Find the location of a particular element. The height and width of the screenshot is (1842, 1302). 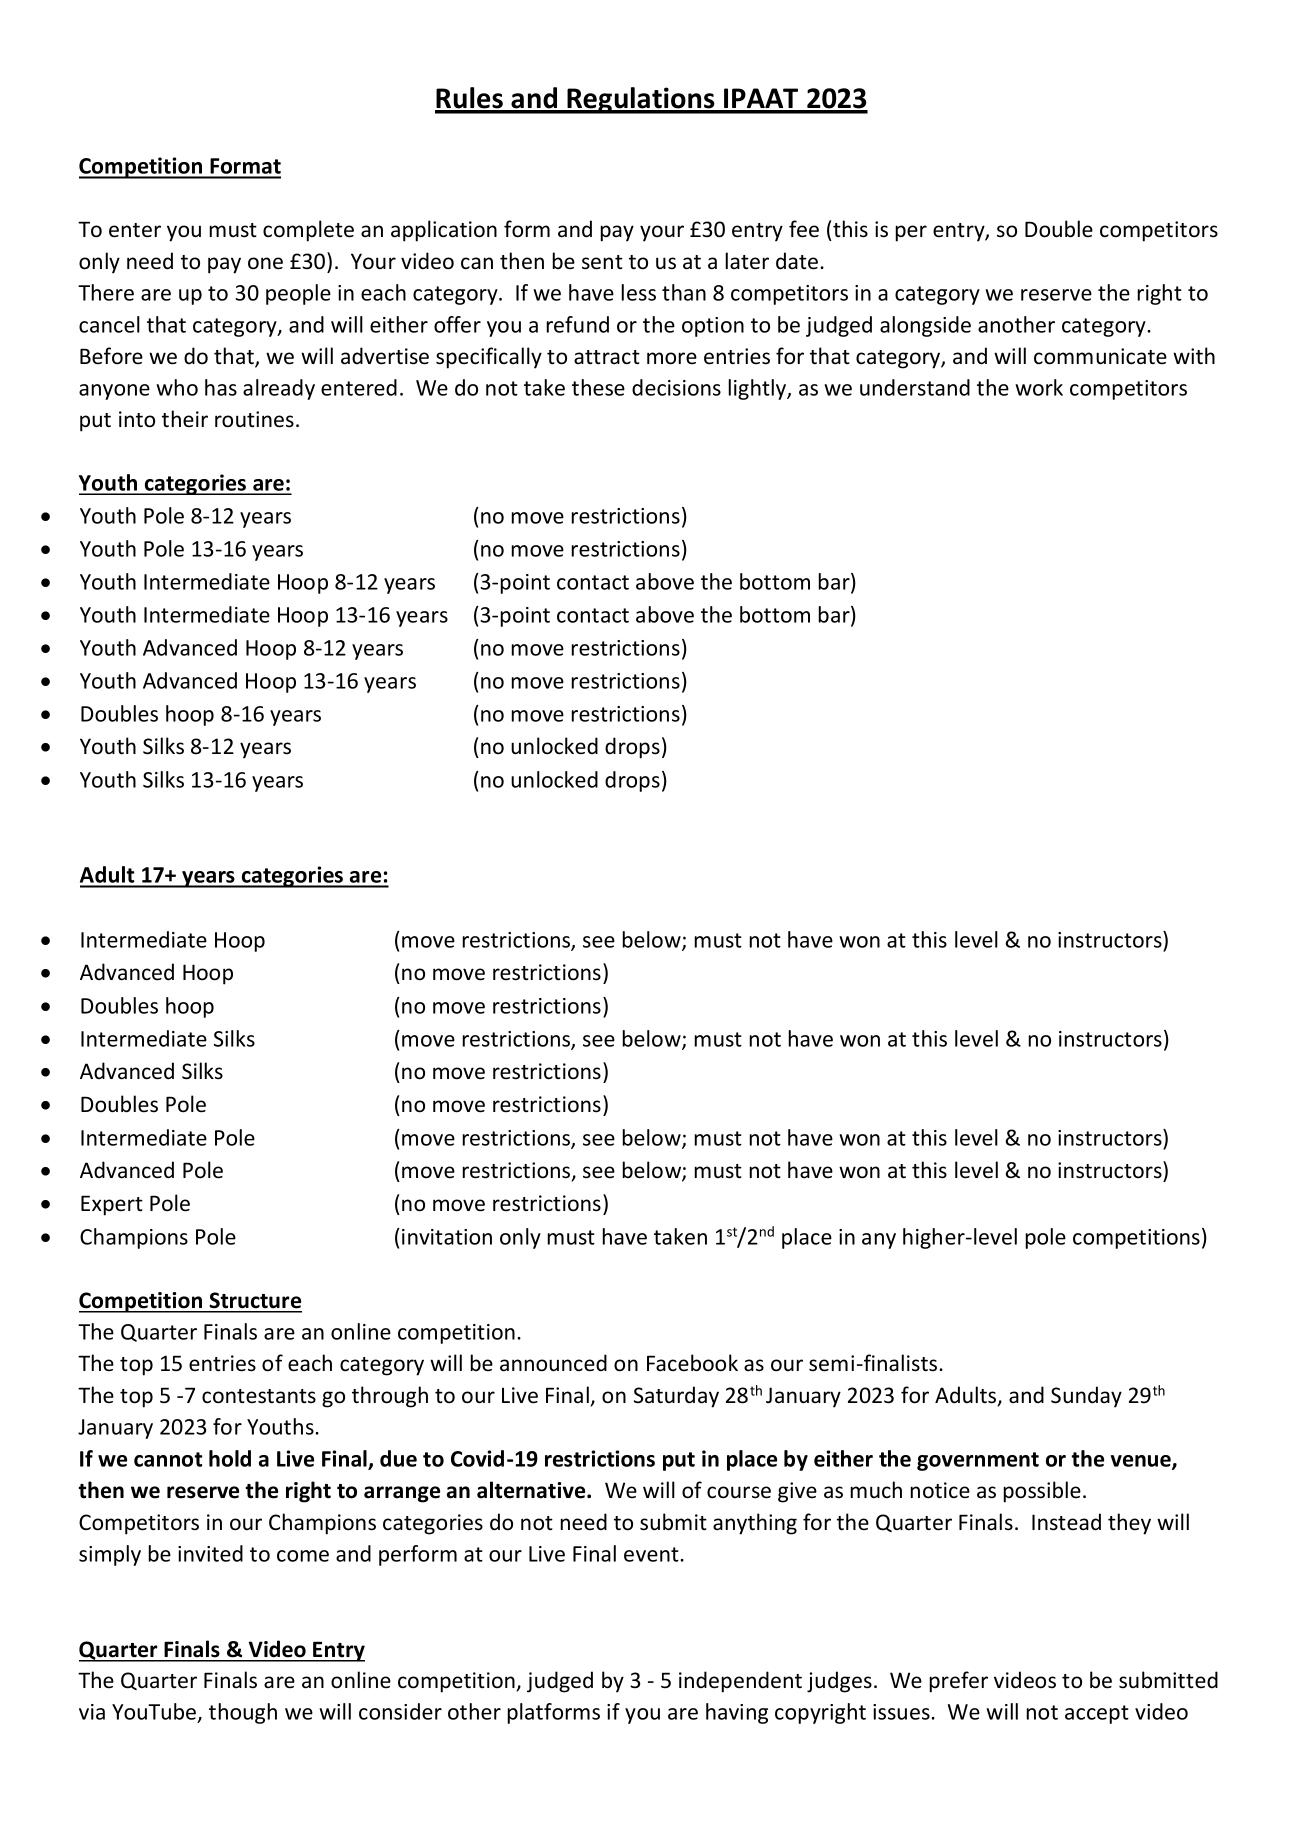

Facebook is located at coordinates (692, 1363).
